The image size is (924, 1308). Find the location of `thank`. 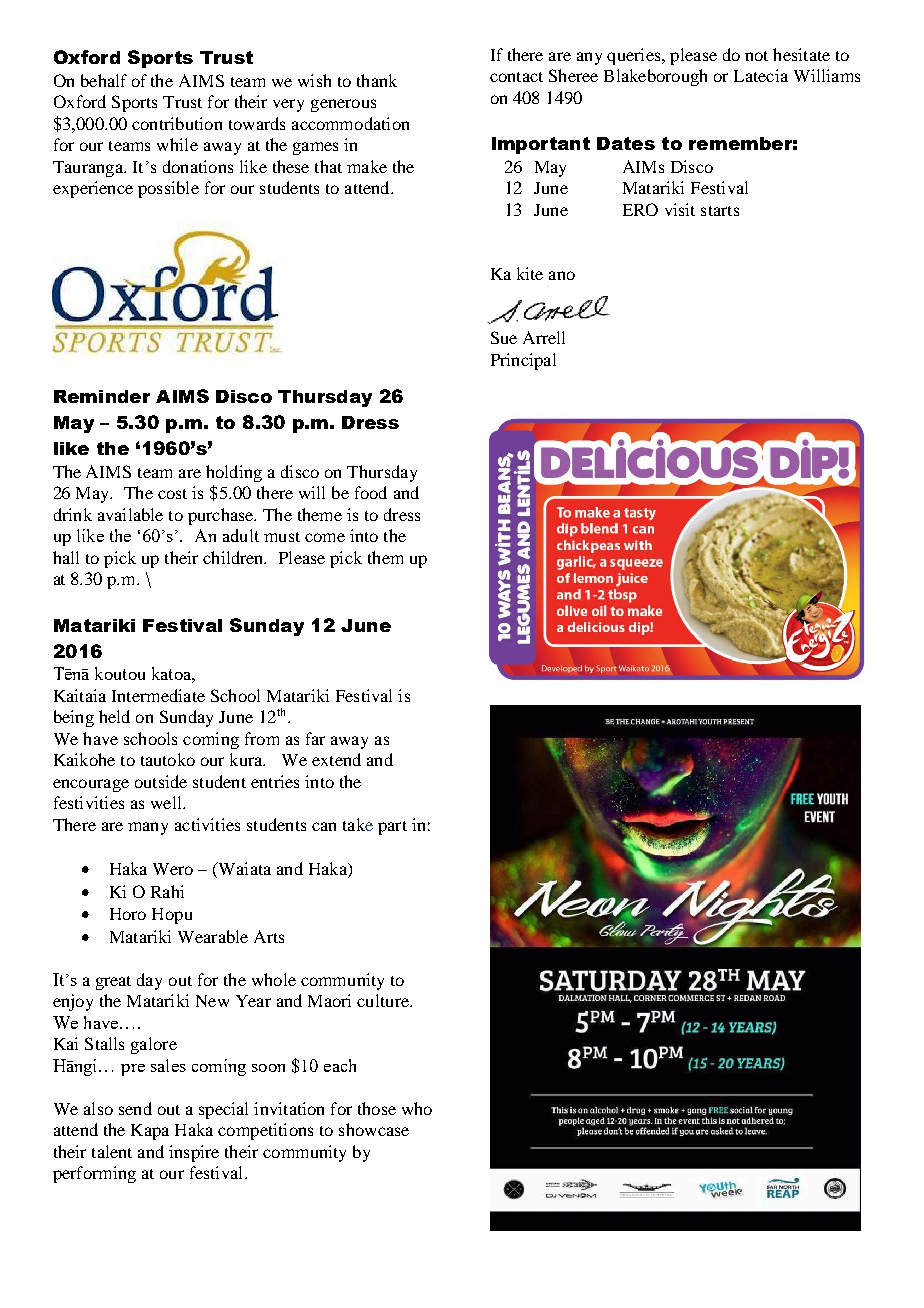

thank is located at coordinates (377, 80).
